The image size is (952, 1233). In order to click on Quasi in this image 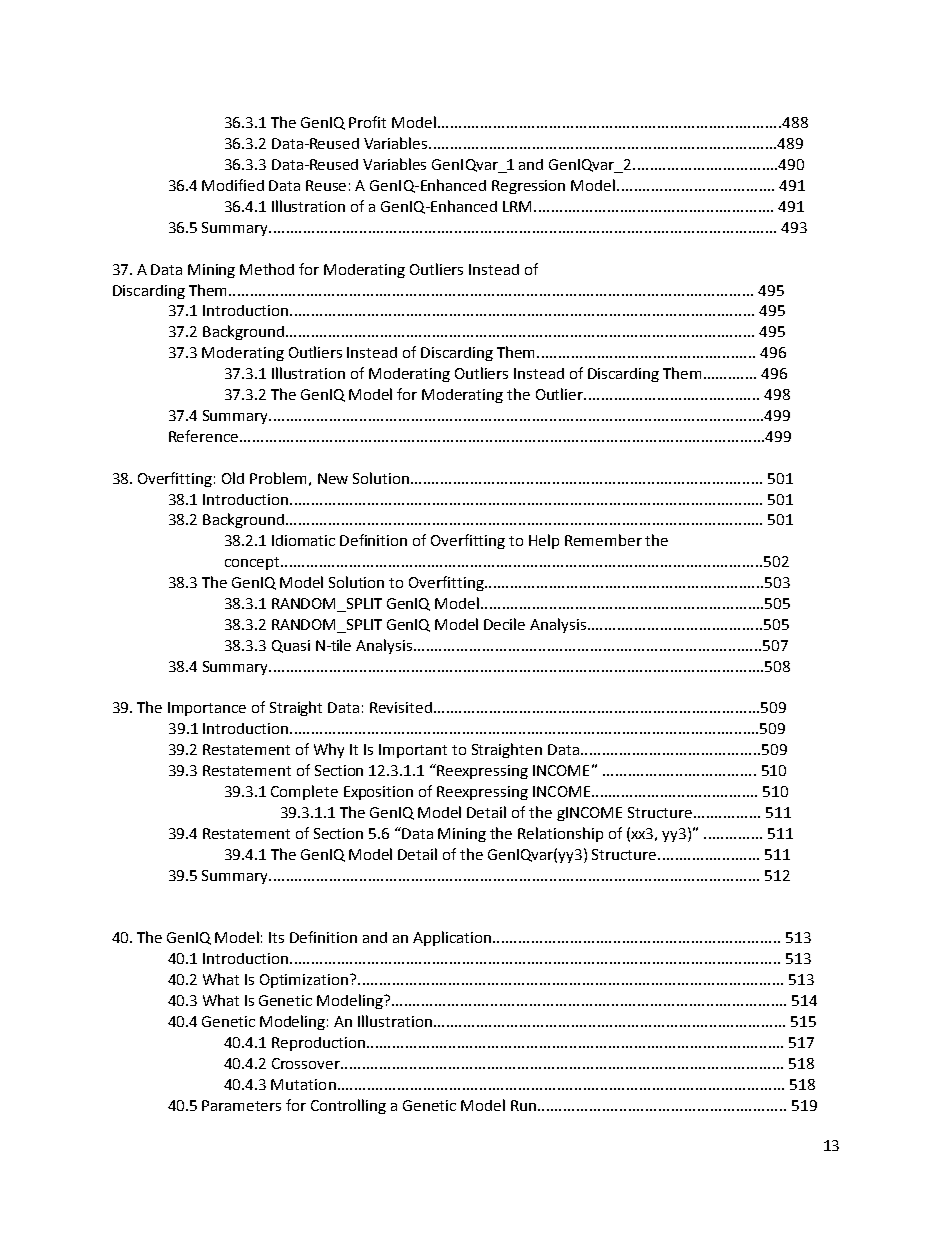, I will do `click(291, 646)`.
